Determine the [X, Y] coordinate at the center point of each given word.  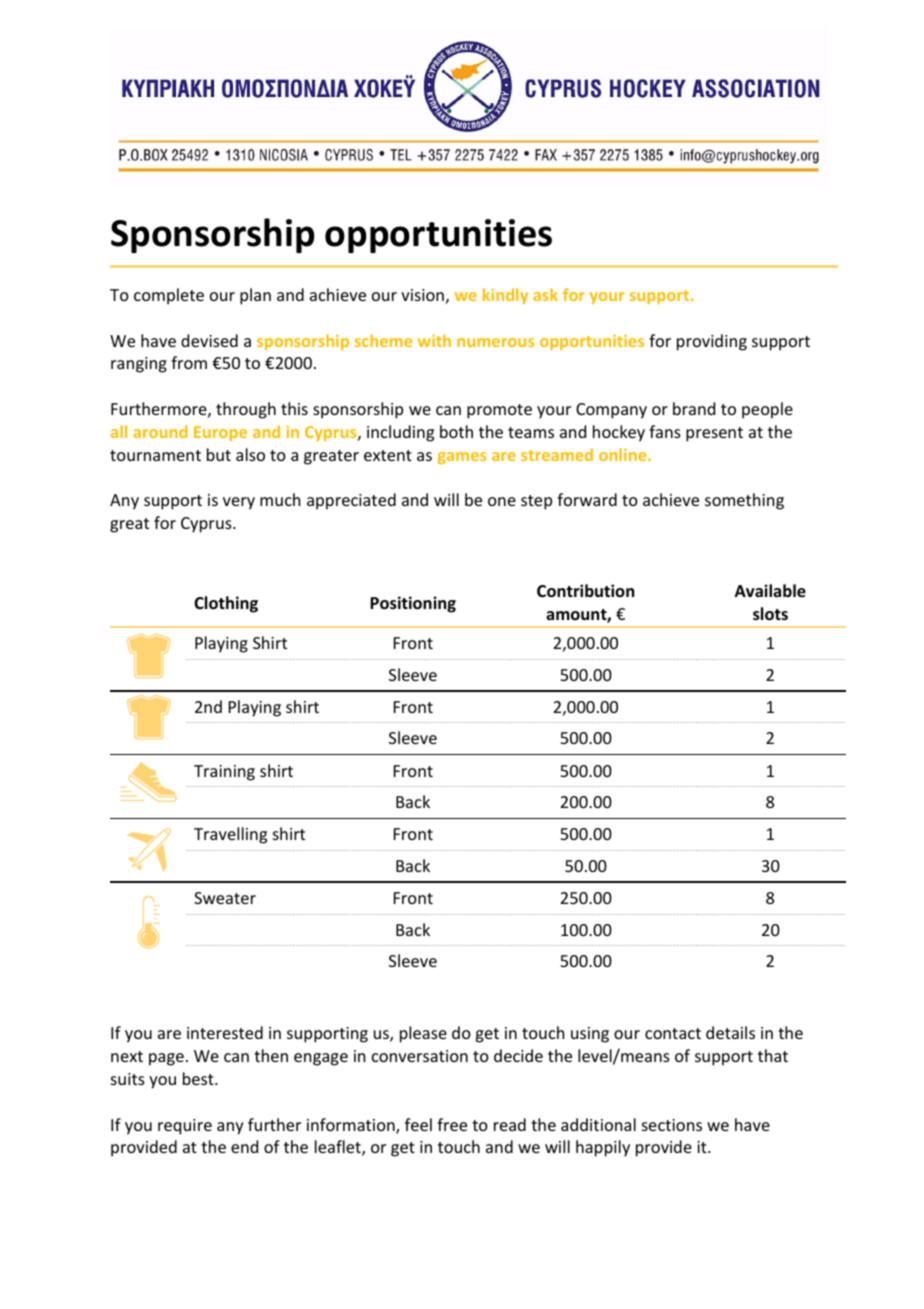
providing [712, 342]
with [434, 340]
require [185, 1127]
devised [209, 340]
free [452, 1124]
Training [224, 773]
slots [770, 614]
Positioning [413, 604]
